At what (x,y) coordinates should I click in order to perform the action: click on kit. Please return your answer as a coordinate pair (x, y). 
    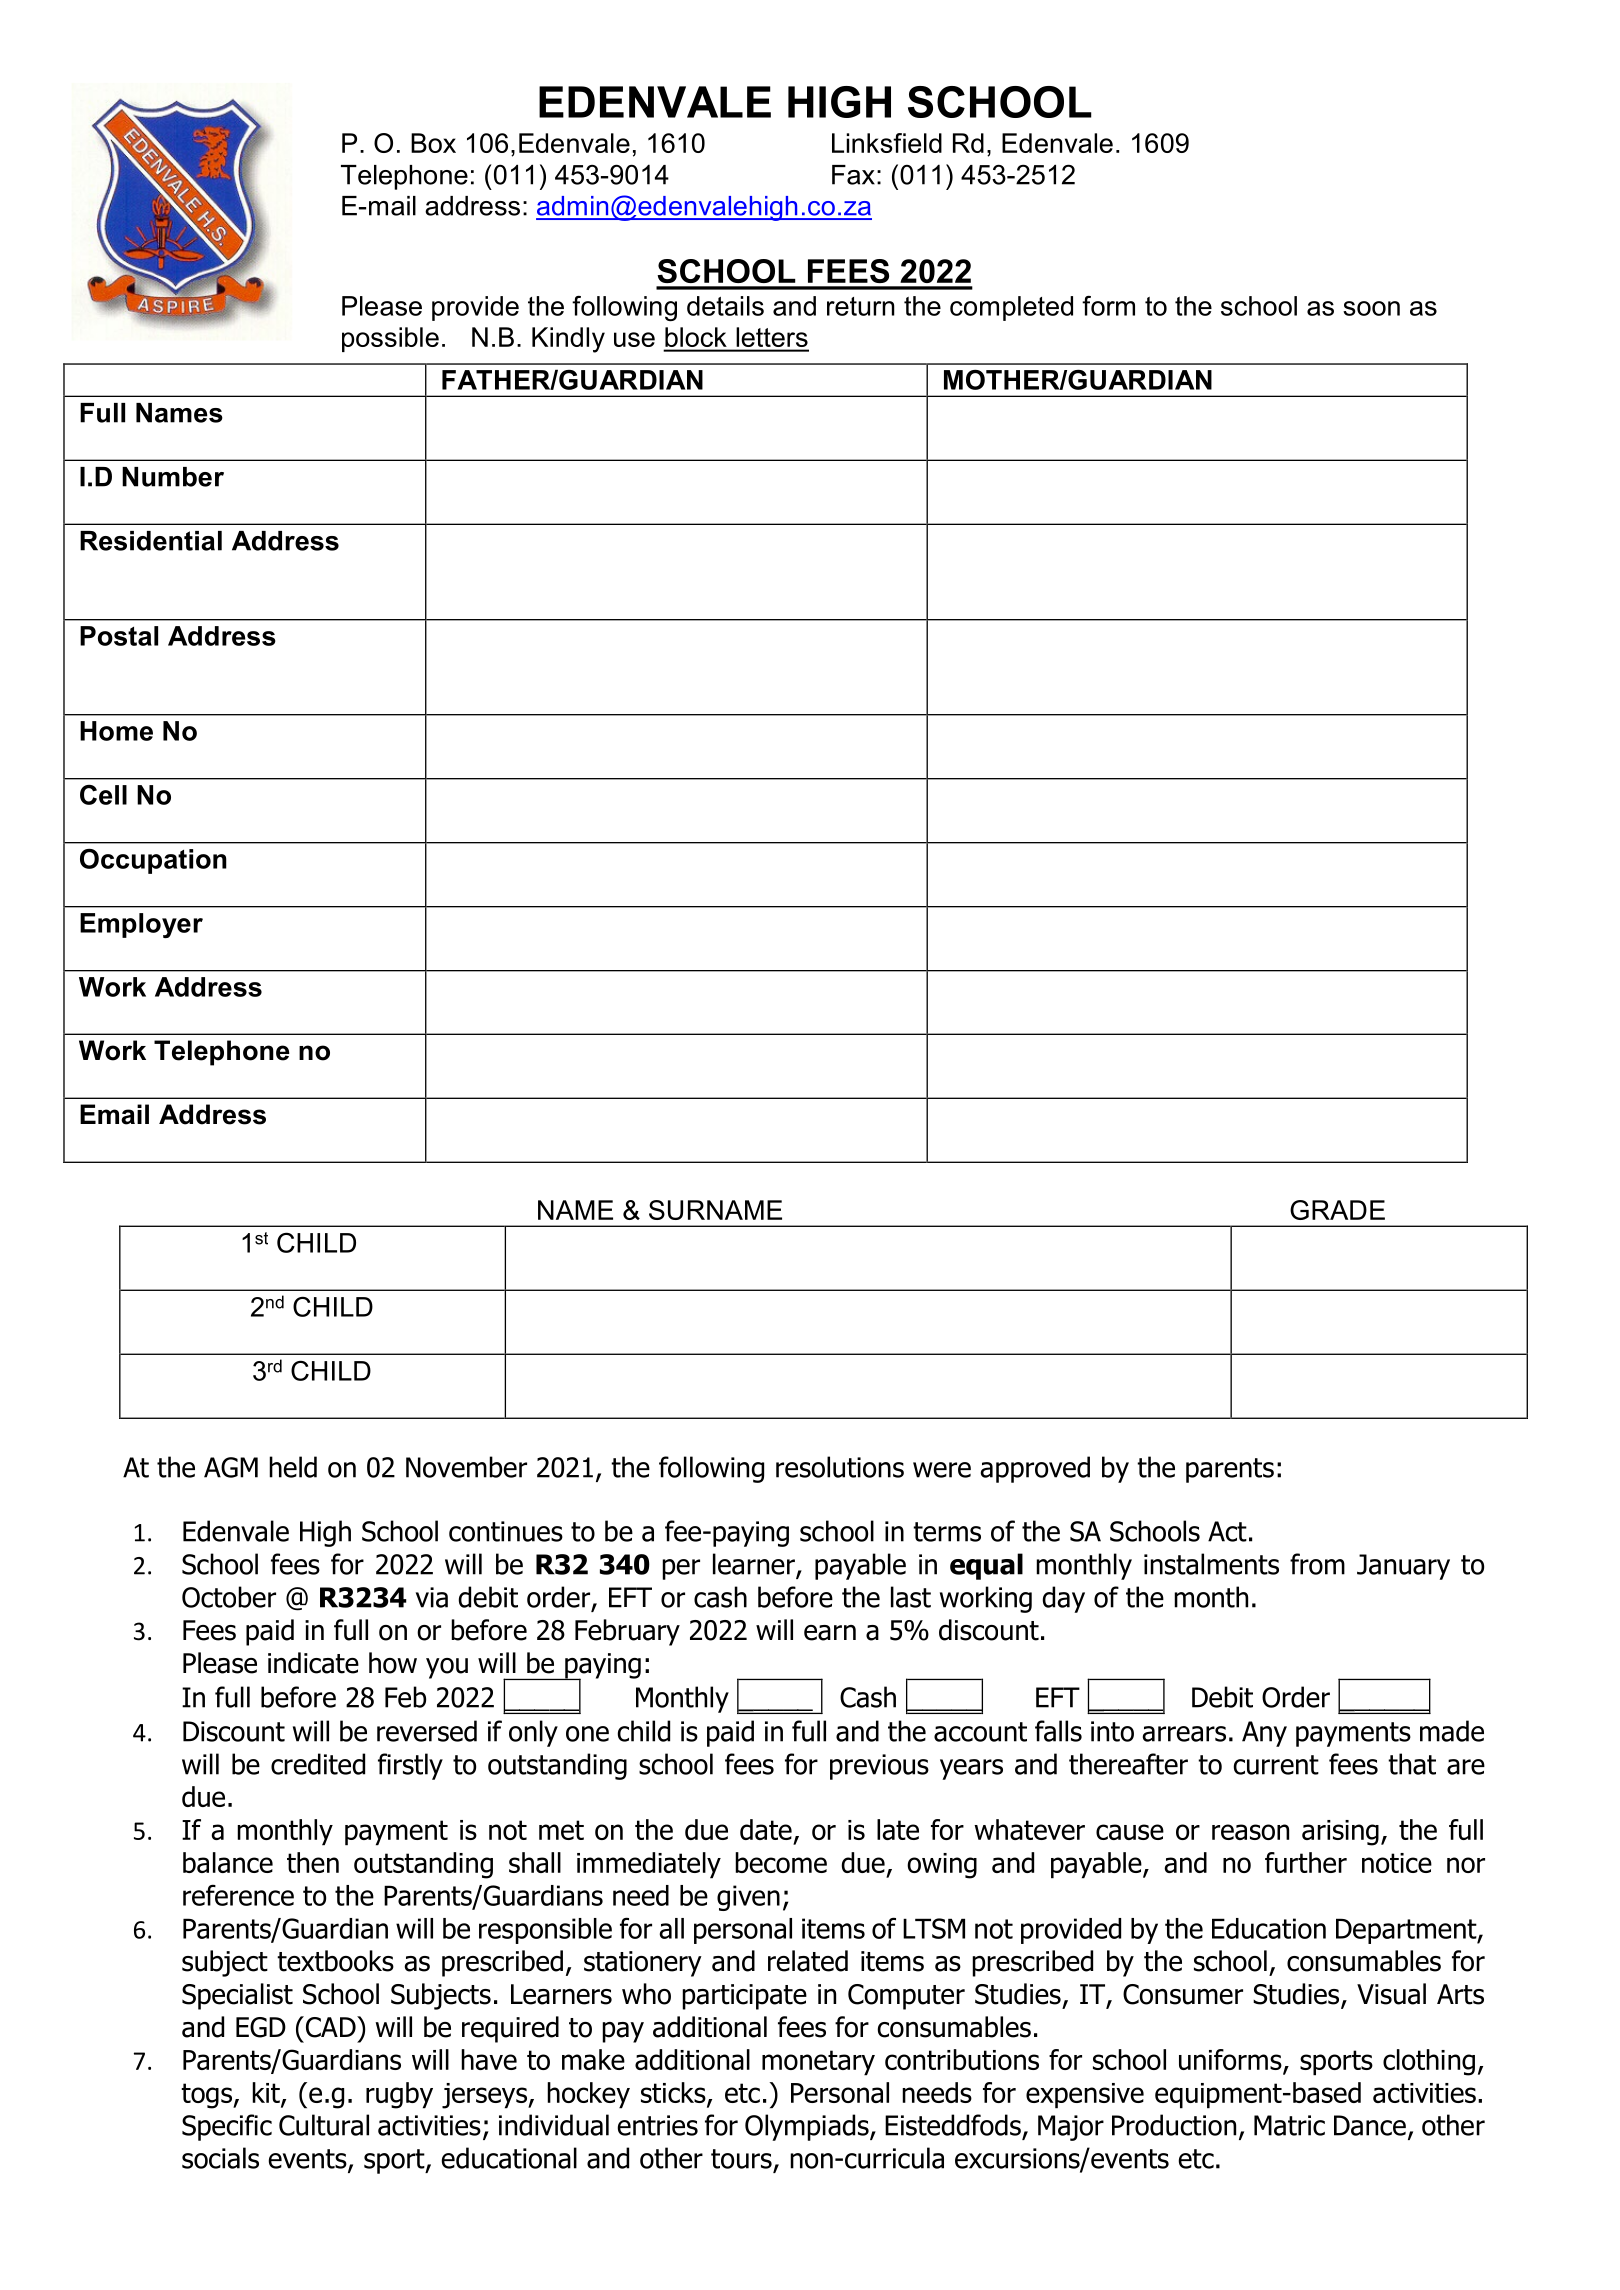
    Looking at the image, I should click on (267, 2093).
